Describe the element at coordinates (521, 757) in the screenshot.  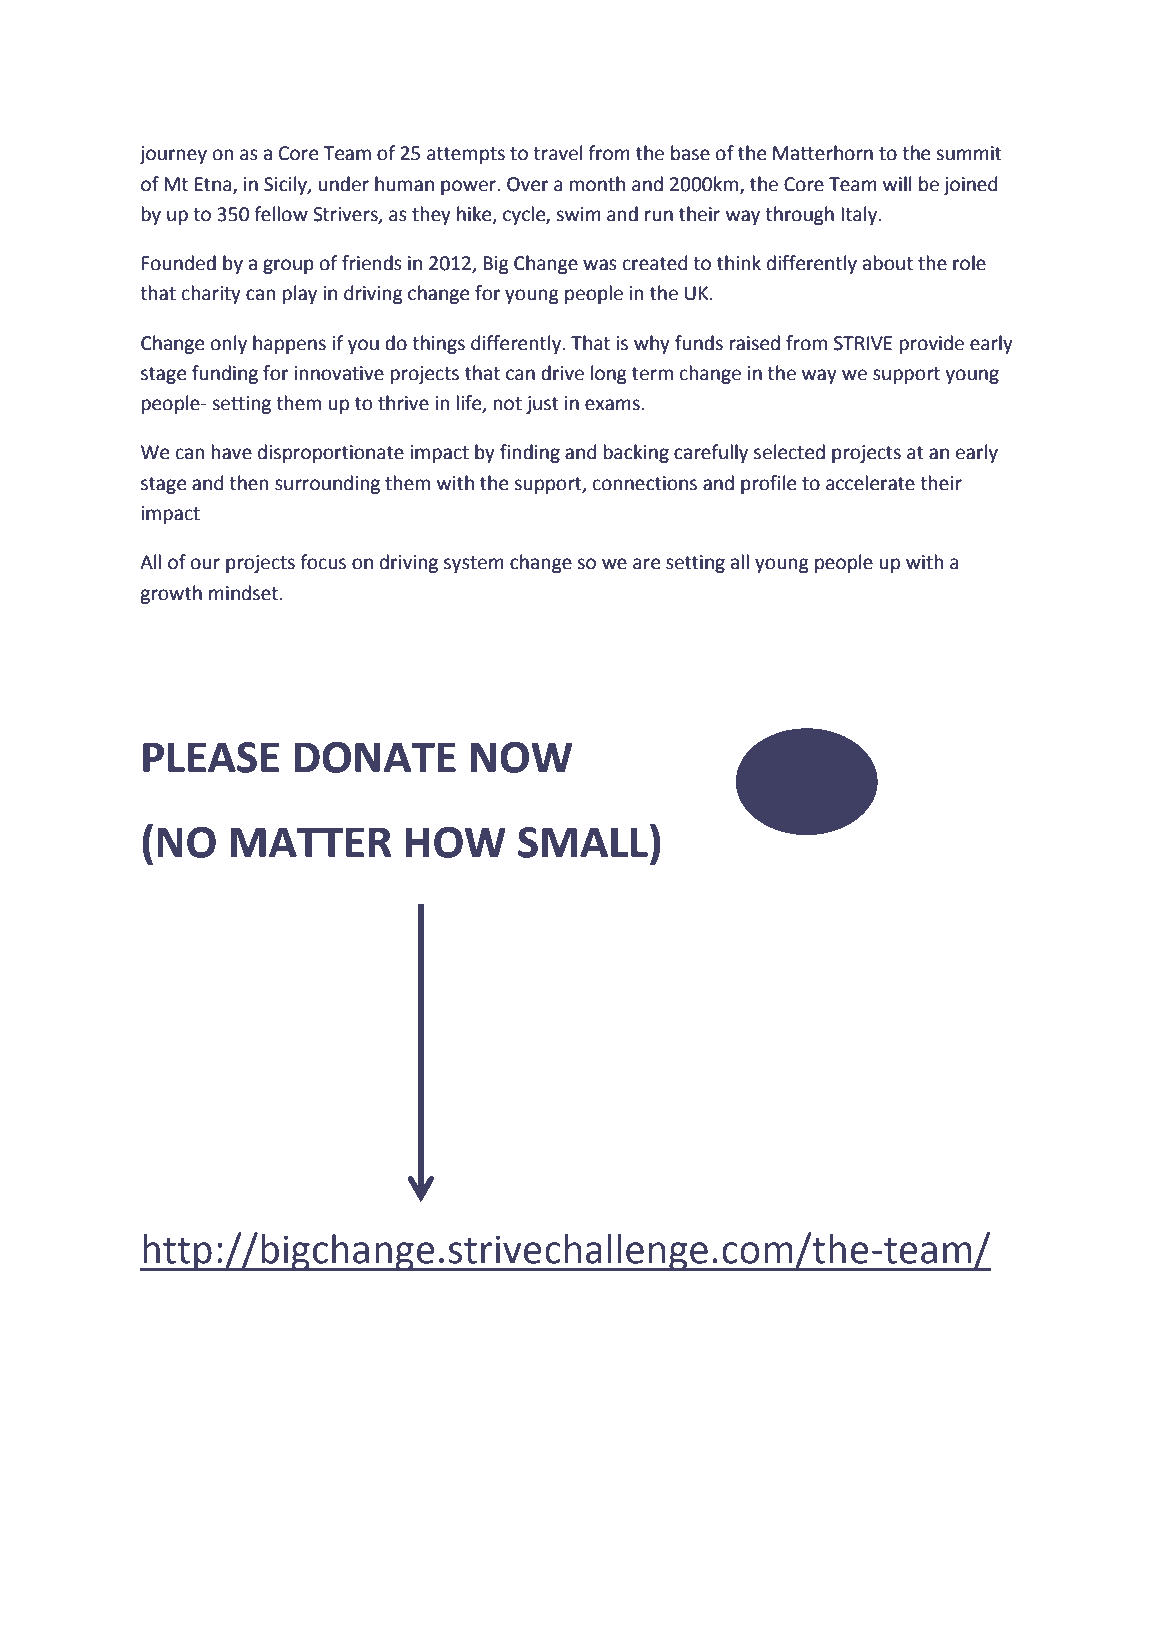
I see `NOW` at that location.
